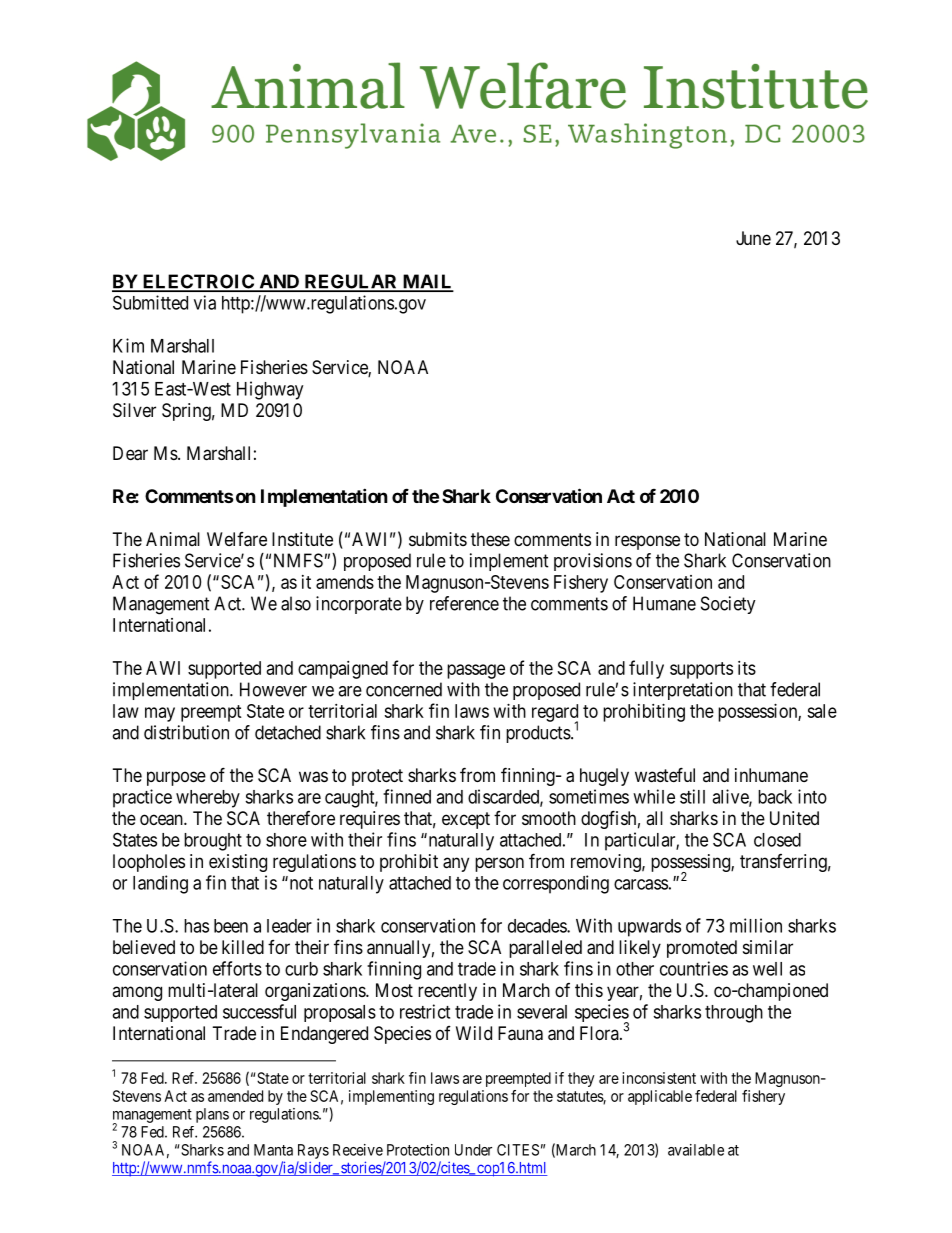 This screenshot has height=1233, width=952. Describe the element at coordinates (466, 820) in the screenshot. I see `except` at that location.
